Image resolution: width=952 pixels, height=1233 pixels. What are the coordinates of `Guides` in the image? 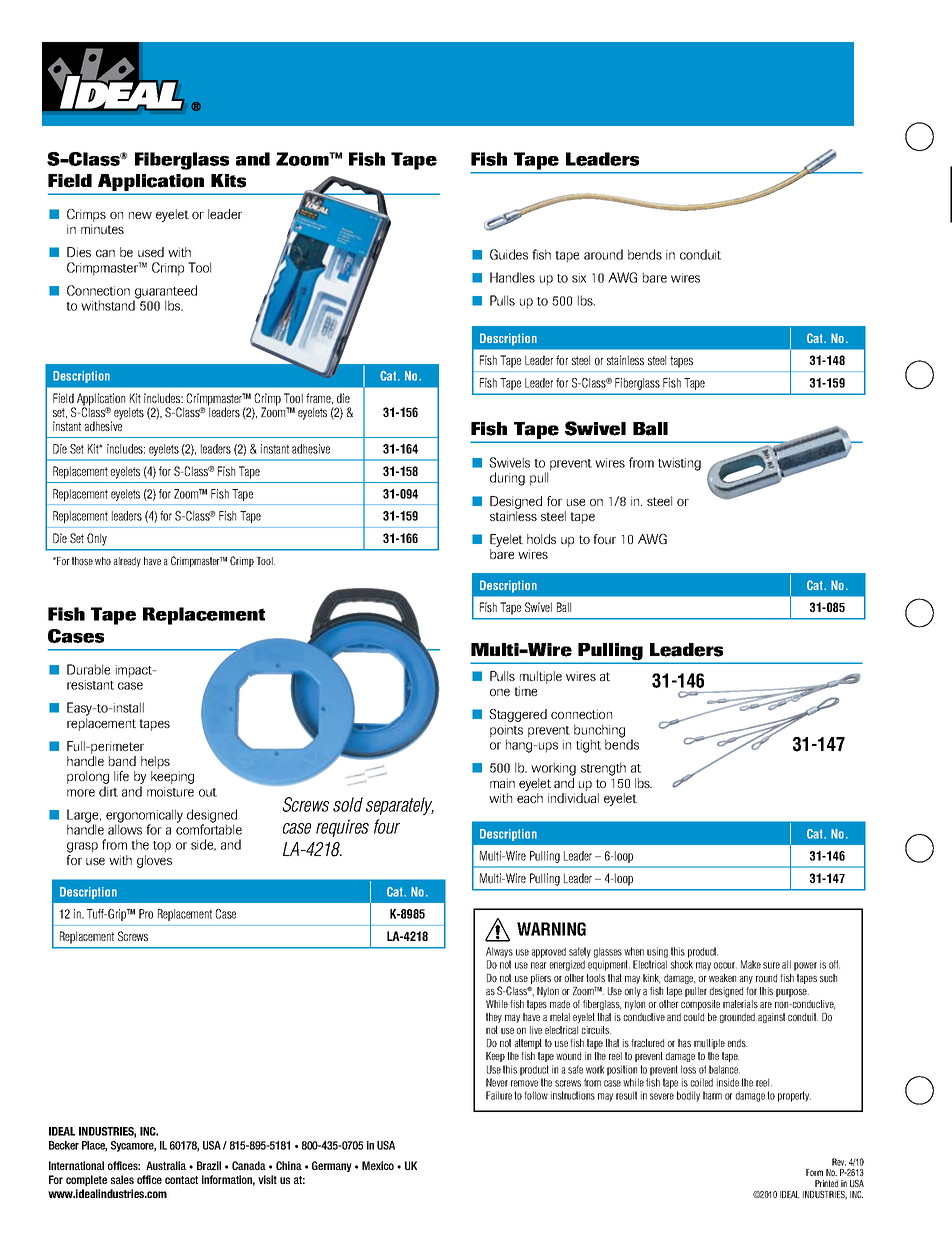 It's located at (509, 254).
